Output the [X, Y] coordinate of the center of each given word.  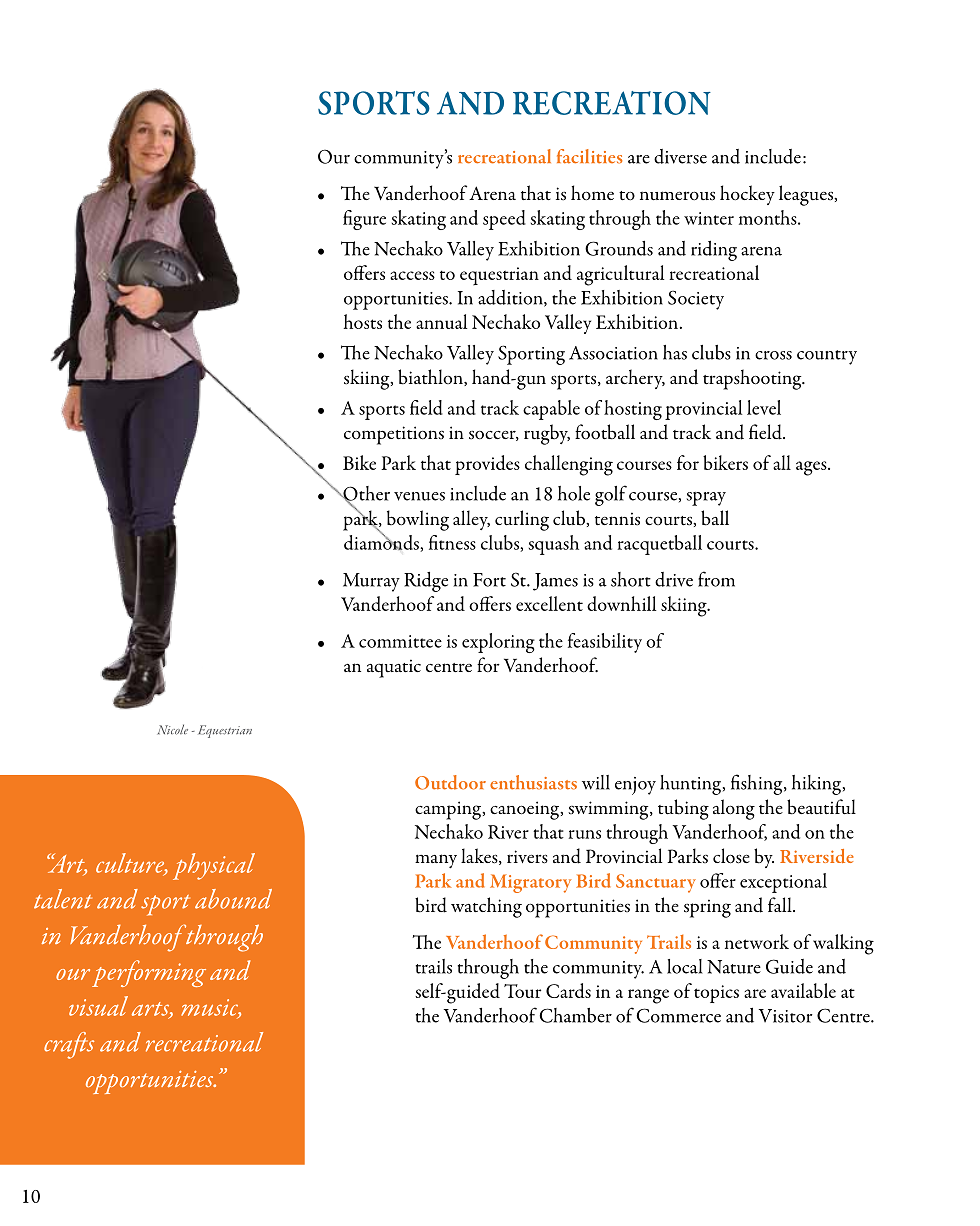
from [716, 579]
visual [98, 1006]
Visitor [785, 1016]
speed [504, 220]
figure [364, 220]
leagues [807, 195]
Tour [522, 991]
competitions [394, 435]
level [764, 407]
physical [214, 866]
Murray [371, 582]
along [734, 809]
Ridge [426, 582]
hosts [363, 321]
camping [449, 810]
